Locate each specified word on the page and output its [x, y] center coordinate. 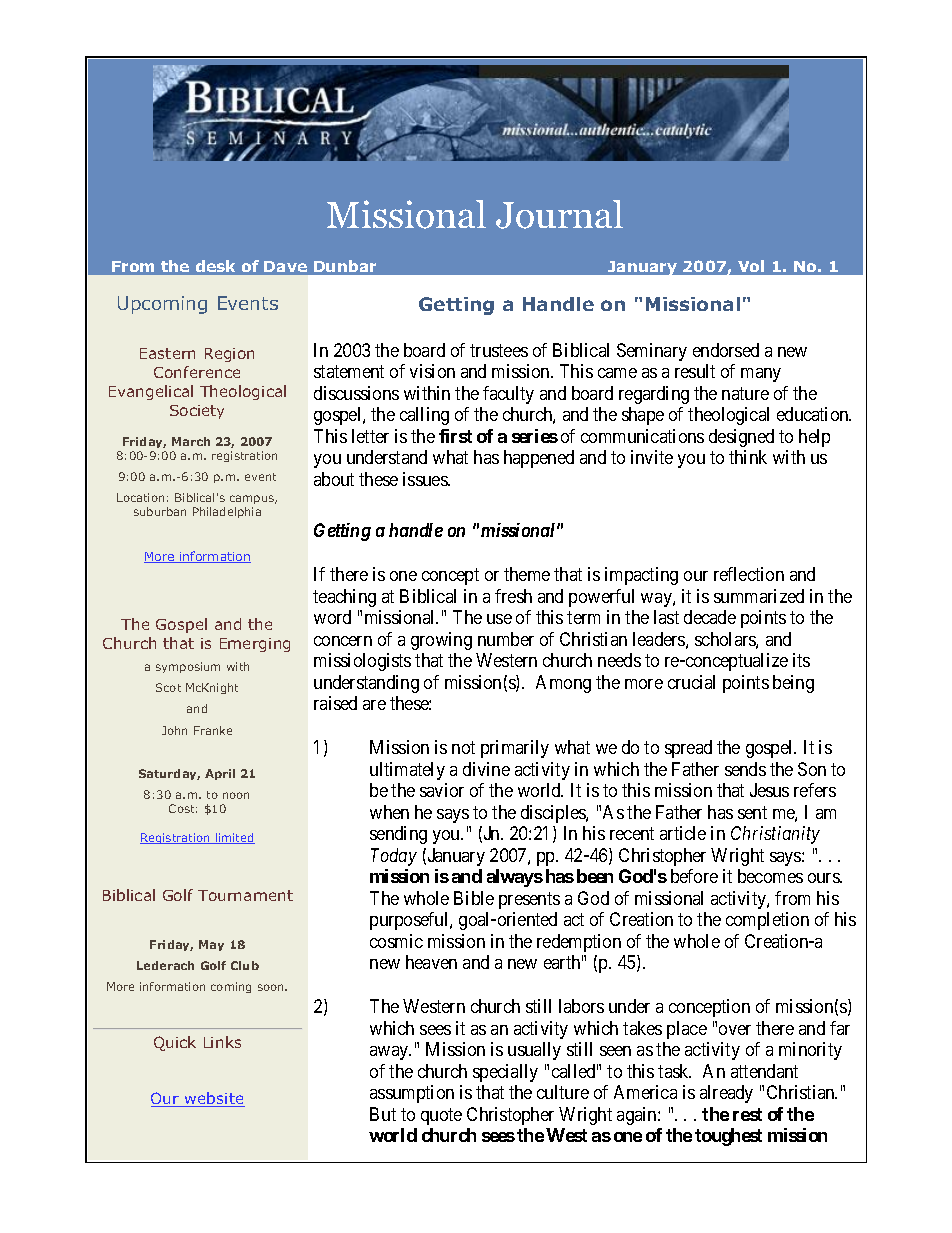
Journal [559, 214]
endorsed [726, 350]
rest [747, 1114]
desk [215, 266]
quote [441, 1116]
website [214, 1099]
